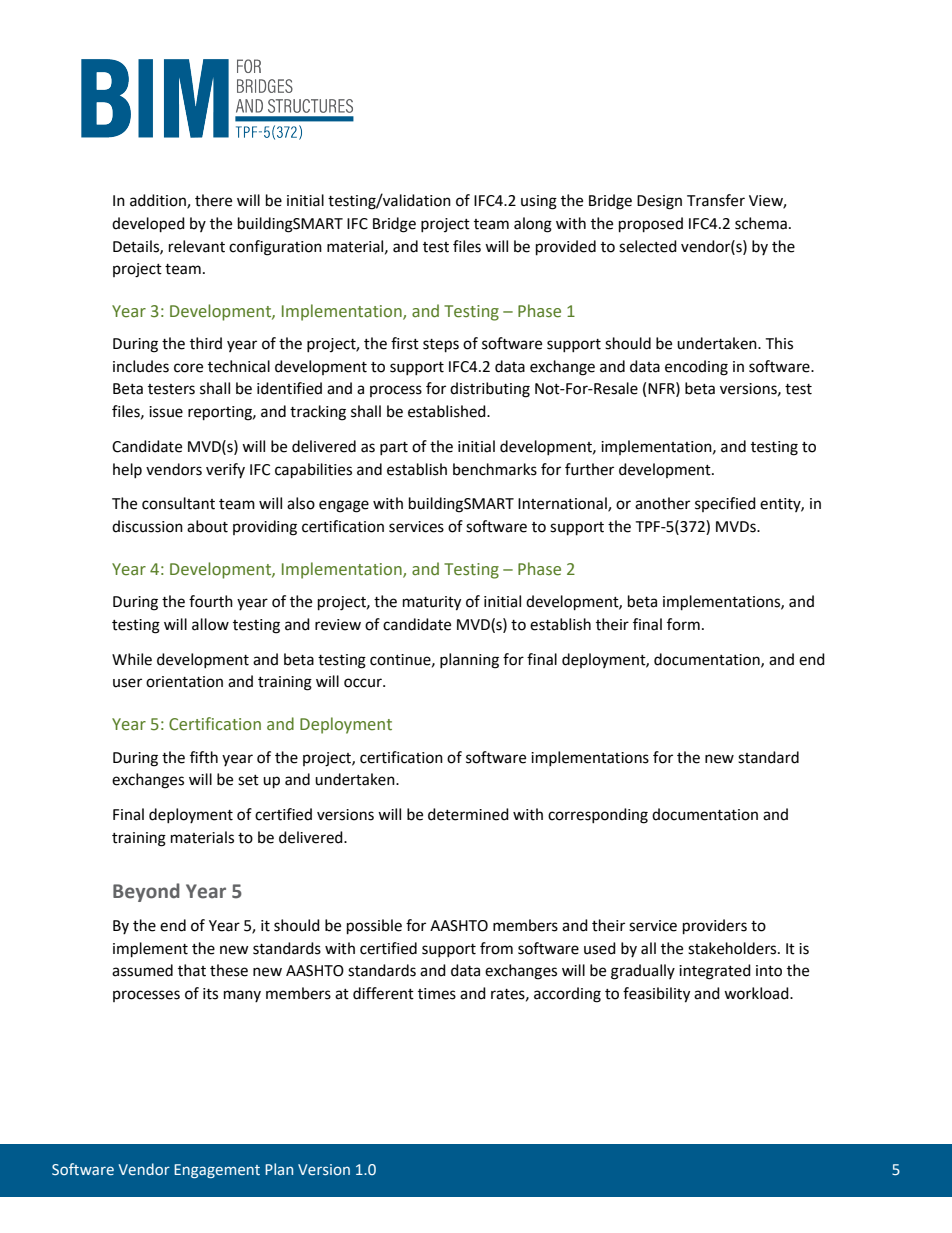 The image size is (952, 1233). Describe the element at coordinates (432, 603) in the page. I see `maturity` at that location.
